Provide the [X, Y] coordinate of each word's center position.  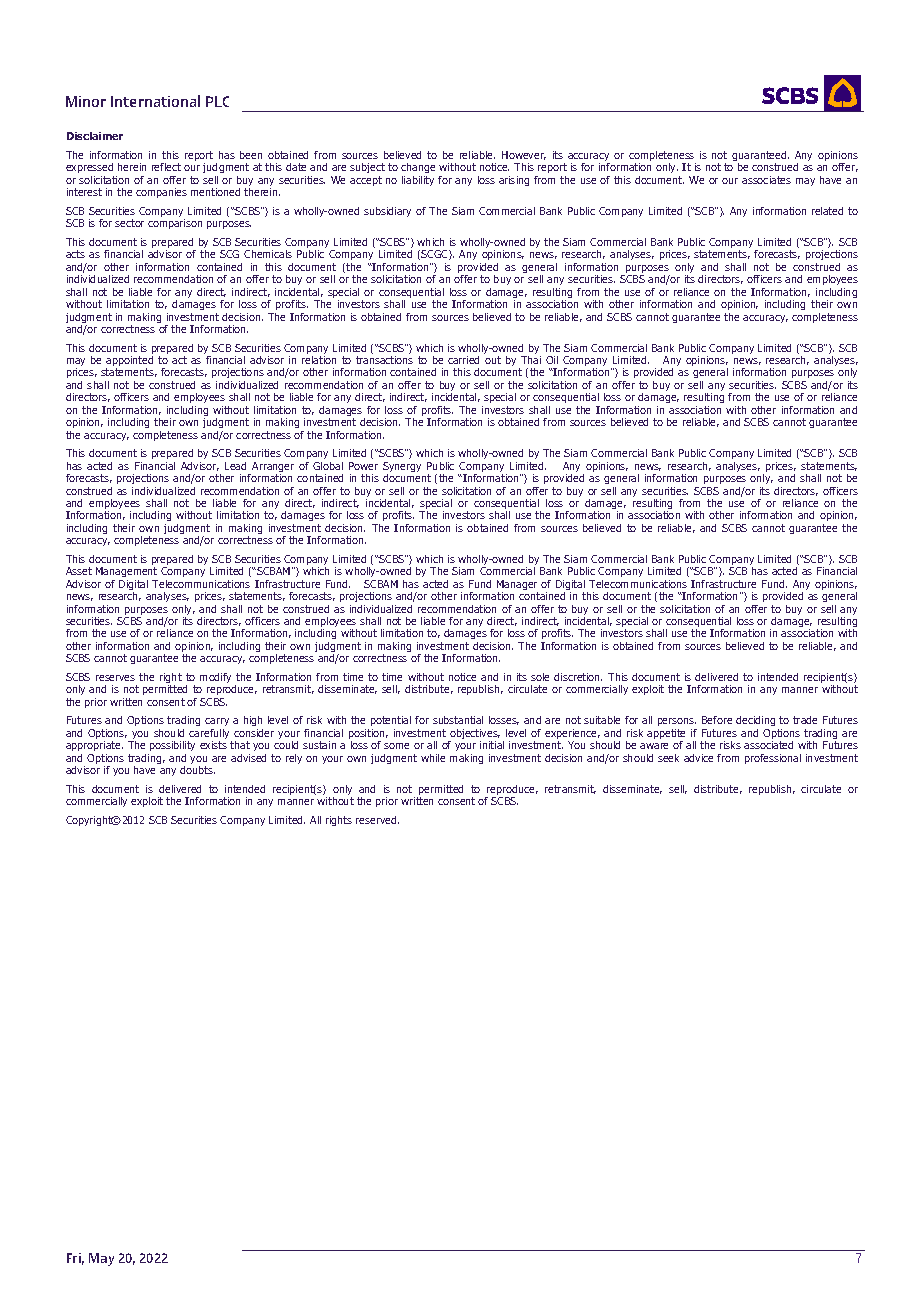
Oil [552, 360]
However [524, 155]
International [155, 101]
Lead [235, 466]
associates [766, 180]
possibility [172, 746]
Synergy [402, 468]
